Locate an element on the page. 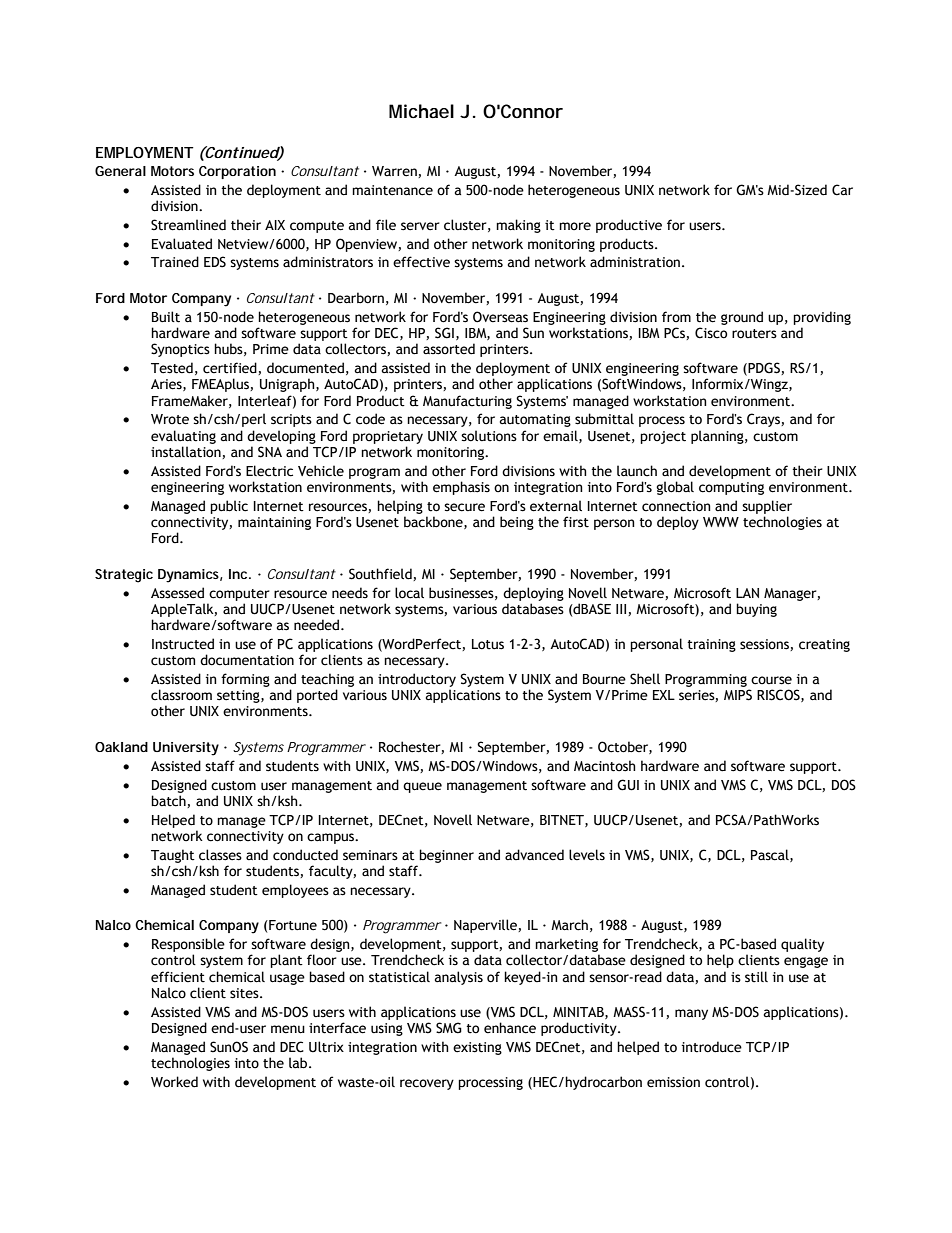 The height and width of the page is (1233, 952). introduce is located at coordinates (711, 1047).
